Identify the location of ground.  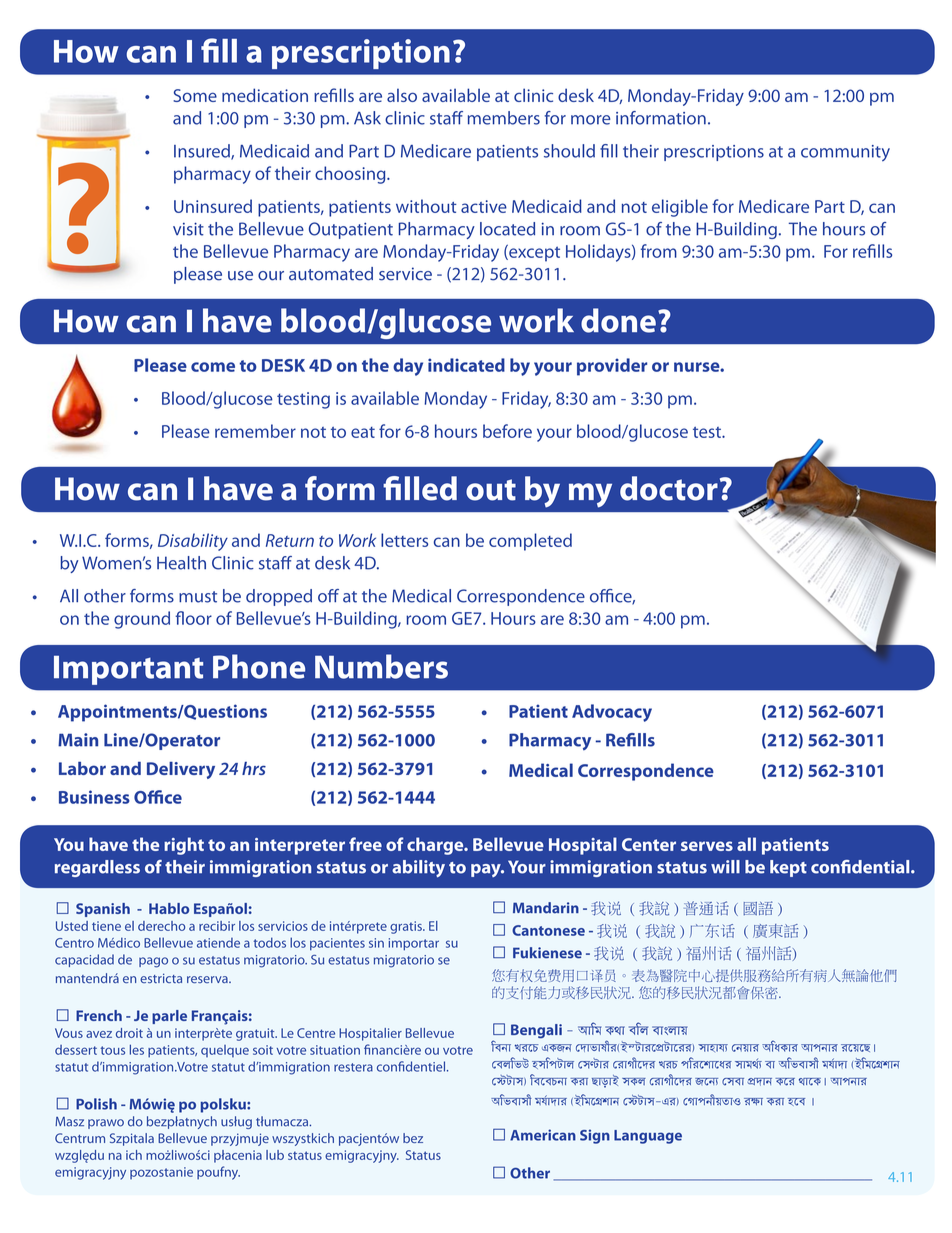
(142, 620).
